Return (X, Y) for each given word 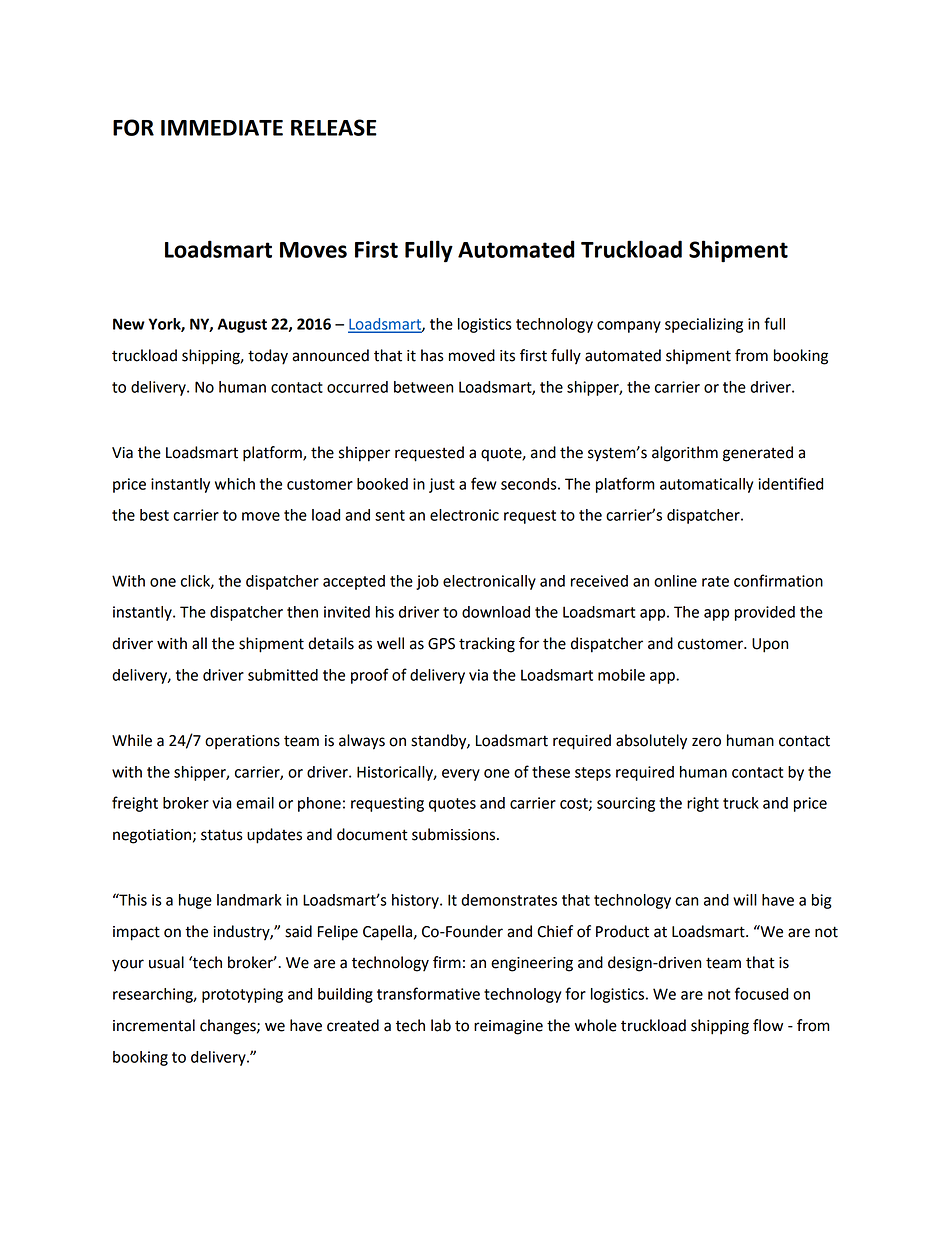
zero (706, 742)
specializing (704, 325)
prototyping (242, 995)
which (235, 484)
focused (761, 993)
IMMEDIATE (222, 128)
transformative (428, 993)
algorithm (685, 454)
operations (242, 742)
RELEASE (334, 127)
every (461, 775)
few (484, 483)
